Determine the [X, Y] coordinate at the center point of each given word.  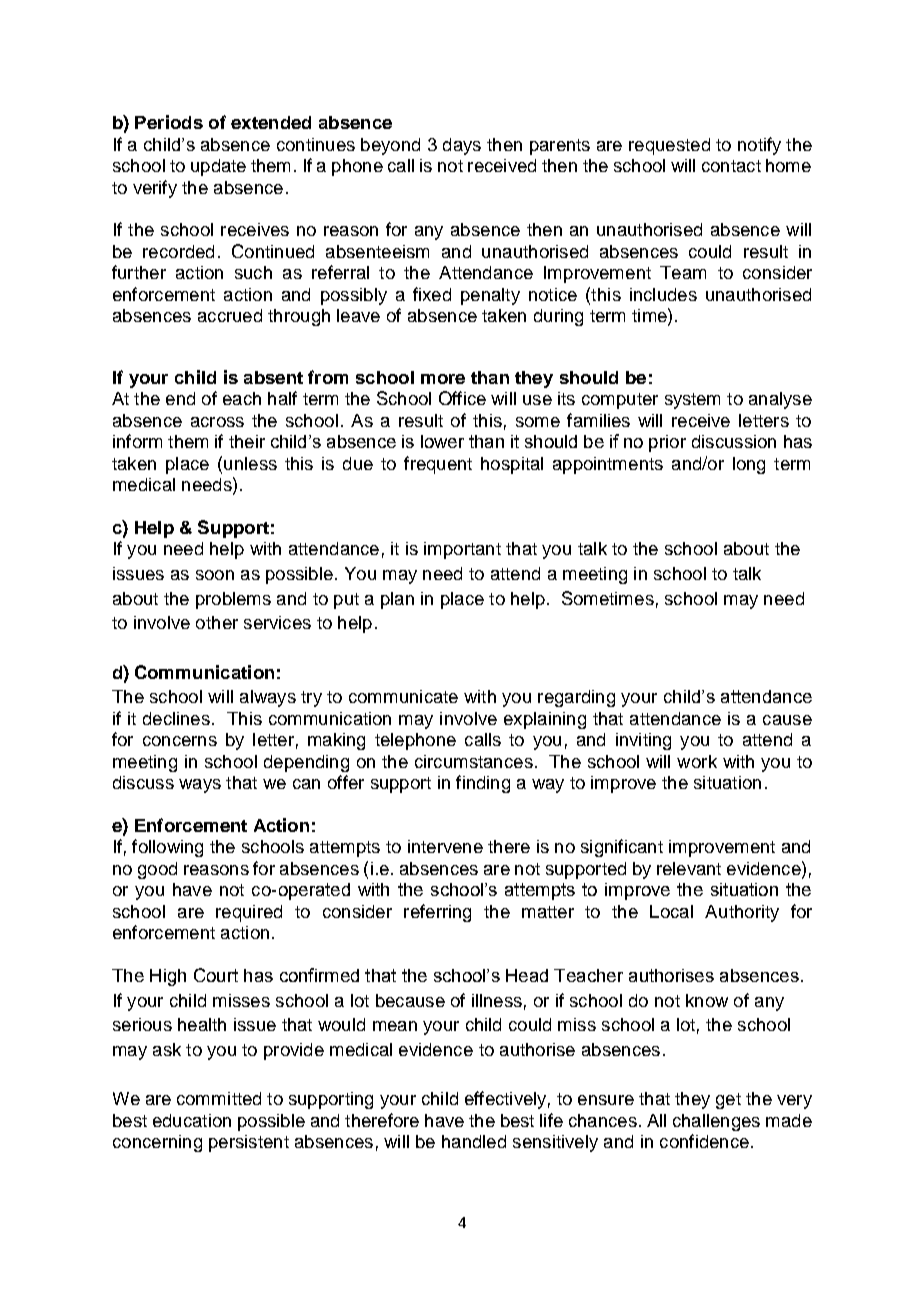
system [692, 401]
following [167, 848]
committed [219, 1098]
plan [397, 600]
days [462, 146]
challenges [716, 1122]
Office [462, 398]
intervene [445, 846]
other [217, 622]
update [218, 167]
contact [731, 166]
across [217, 422]
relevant [689, 868]
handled [474, 1141]
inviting [643, 741]
